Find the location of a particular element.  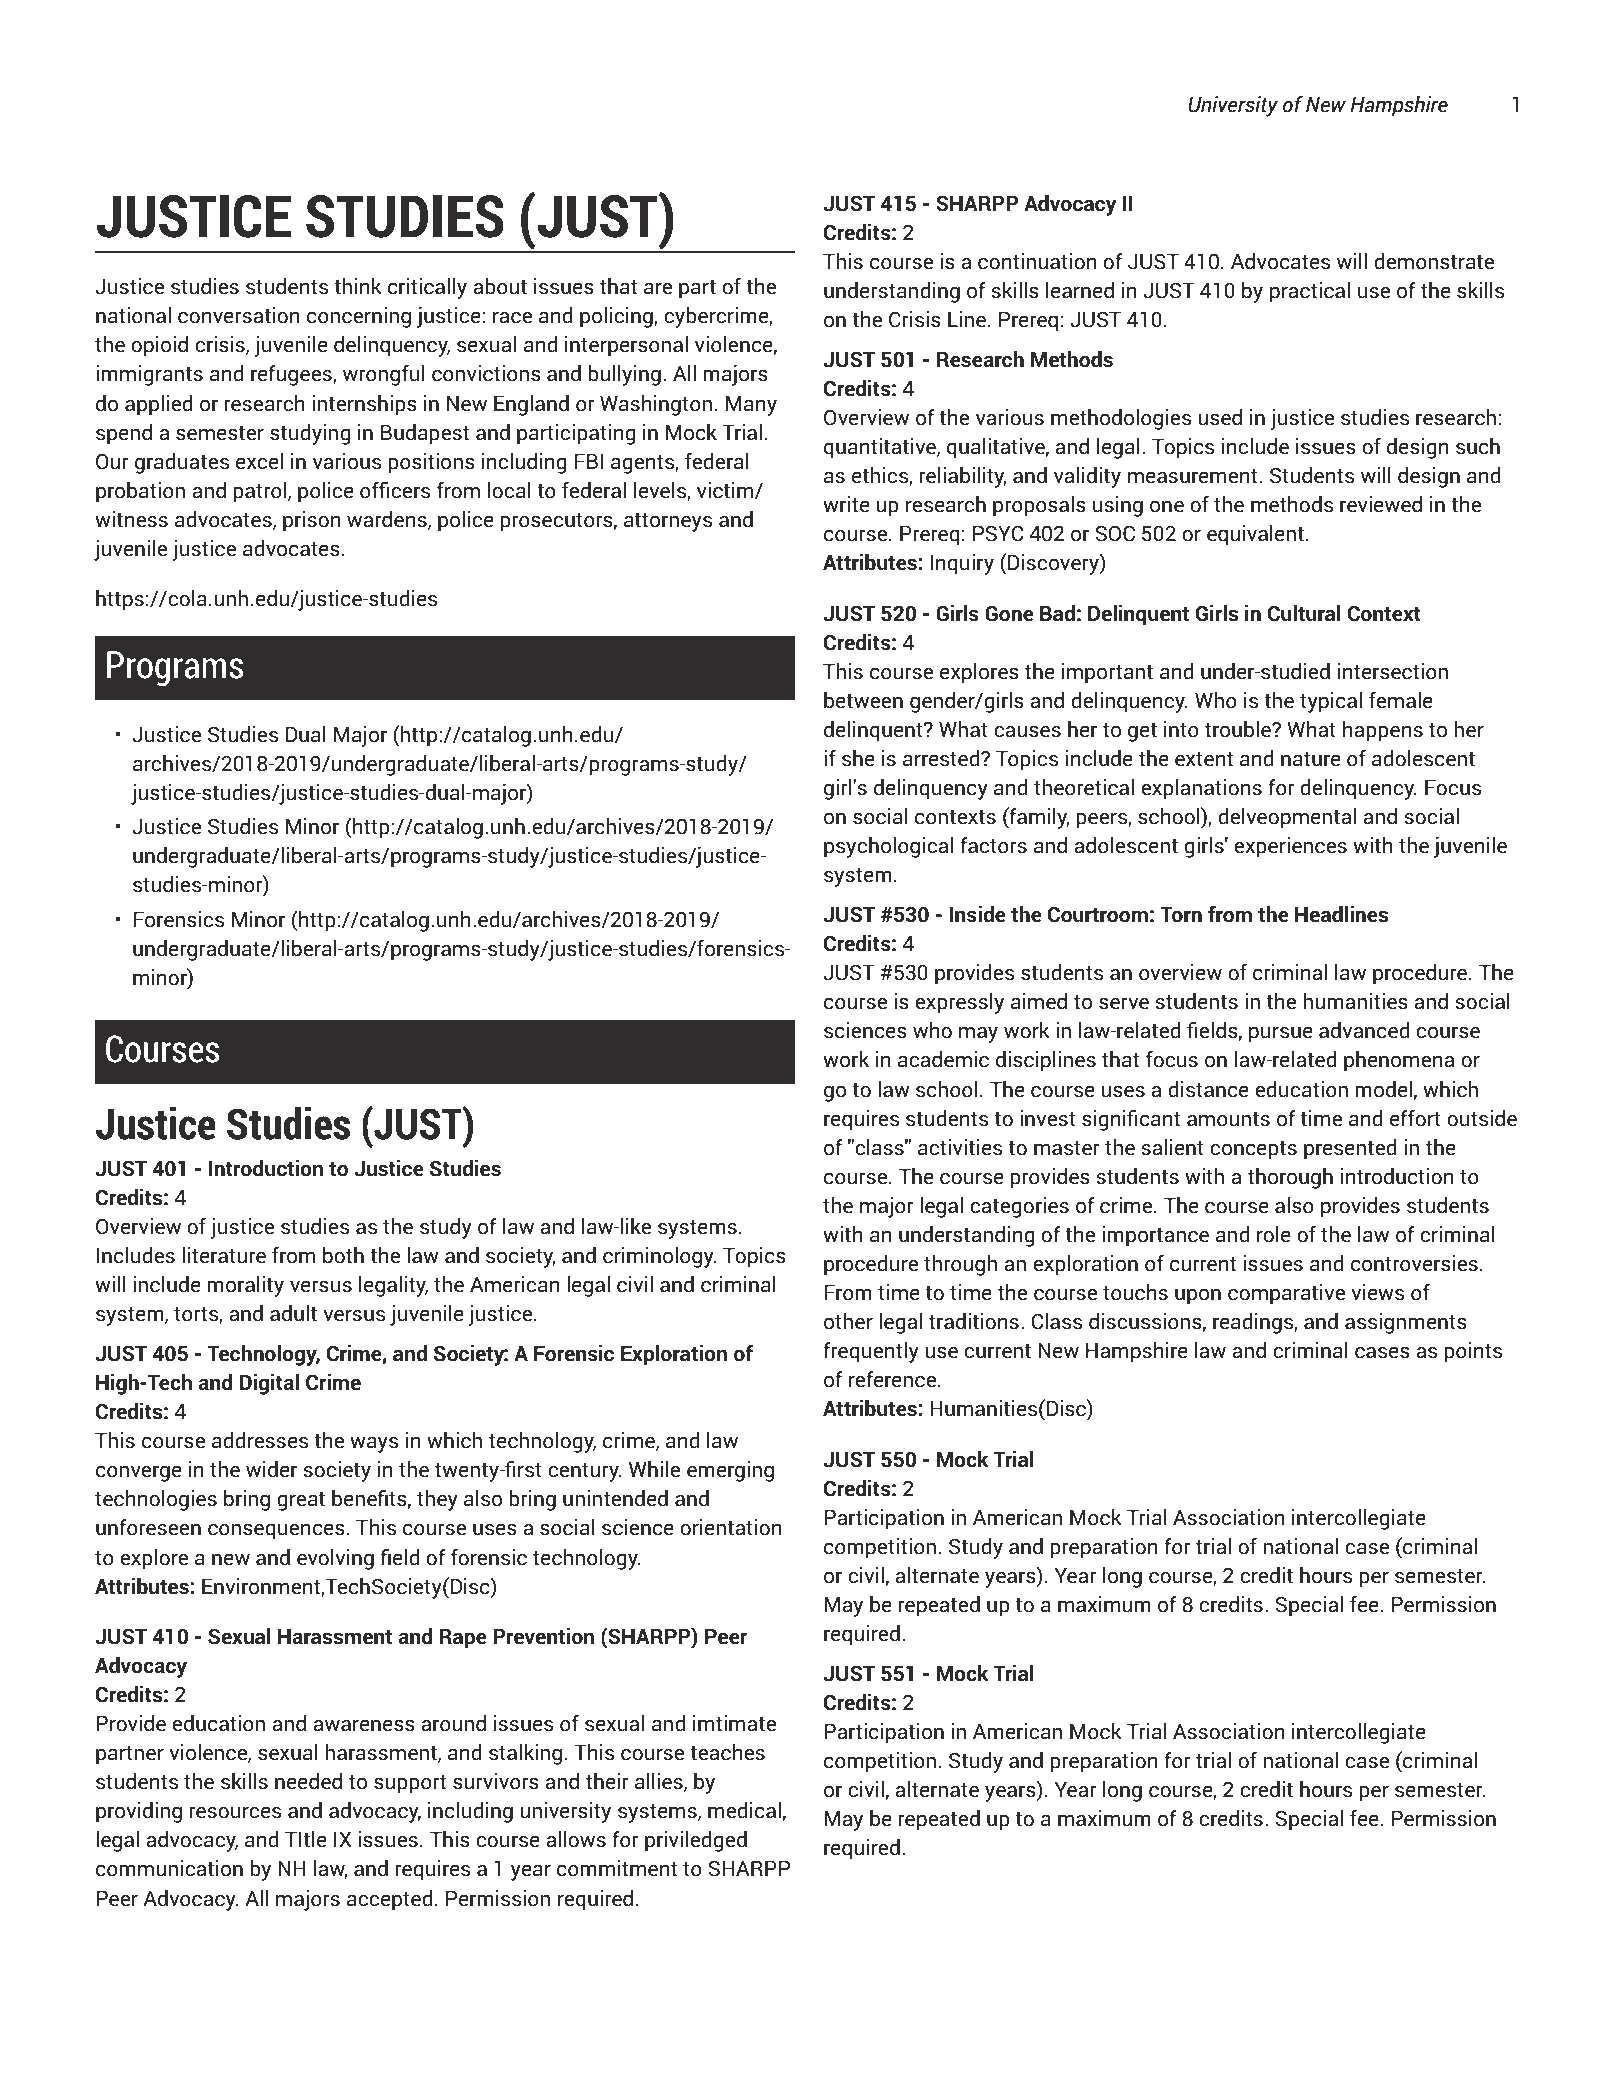

both is located at coordinates (343, 1255).
